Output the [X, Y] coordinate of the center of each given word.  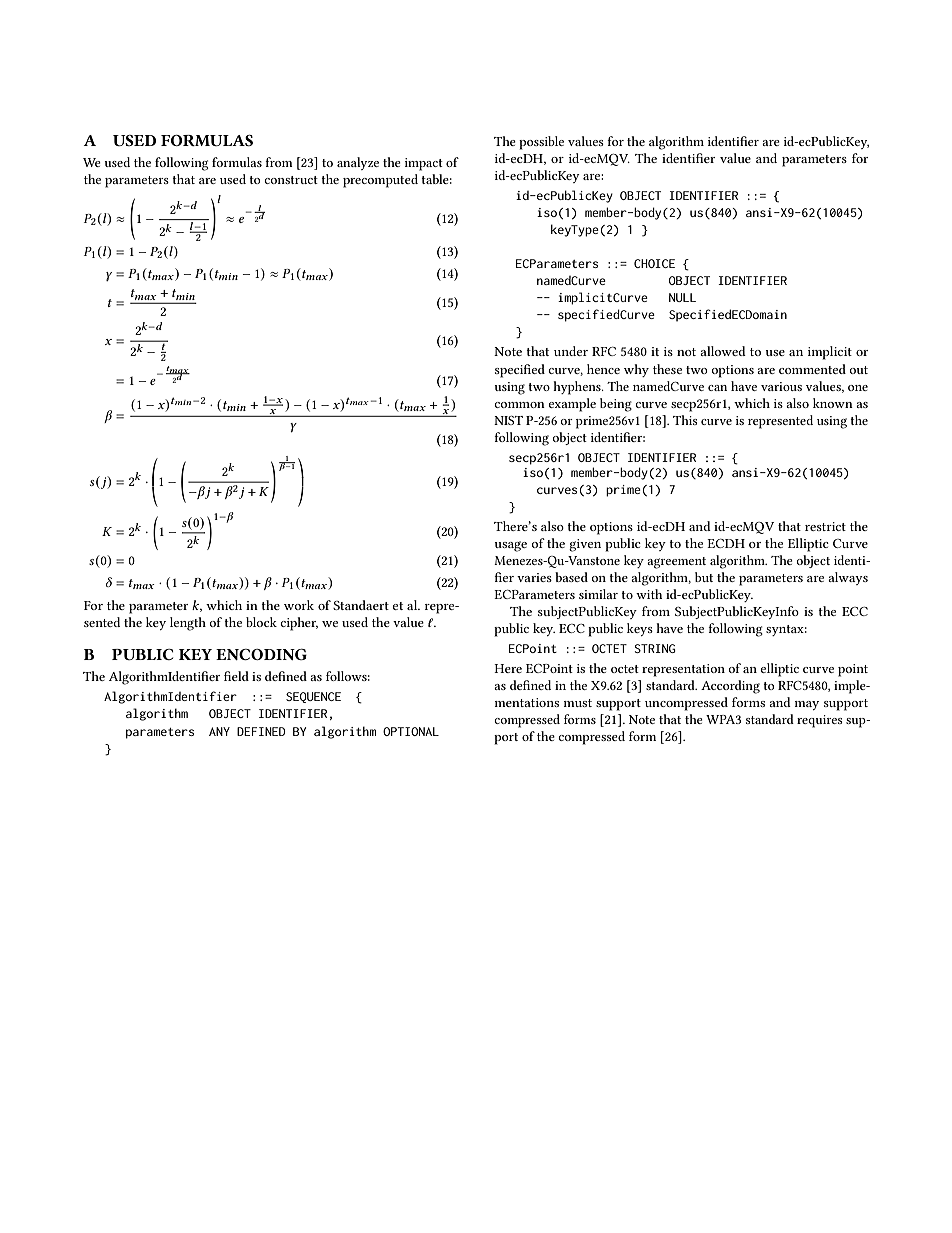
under [571, 351]
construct [291, 180]
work [299, 605]
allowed [723, 351]
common [519, 405]
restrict [825, 526]
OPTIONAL [411, 731]
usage [510, 546]
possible [541, 143]
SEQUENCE [313, 697]
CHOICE [654, 263]
